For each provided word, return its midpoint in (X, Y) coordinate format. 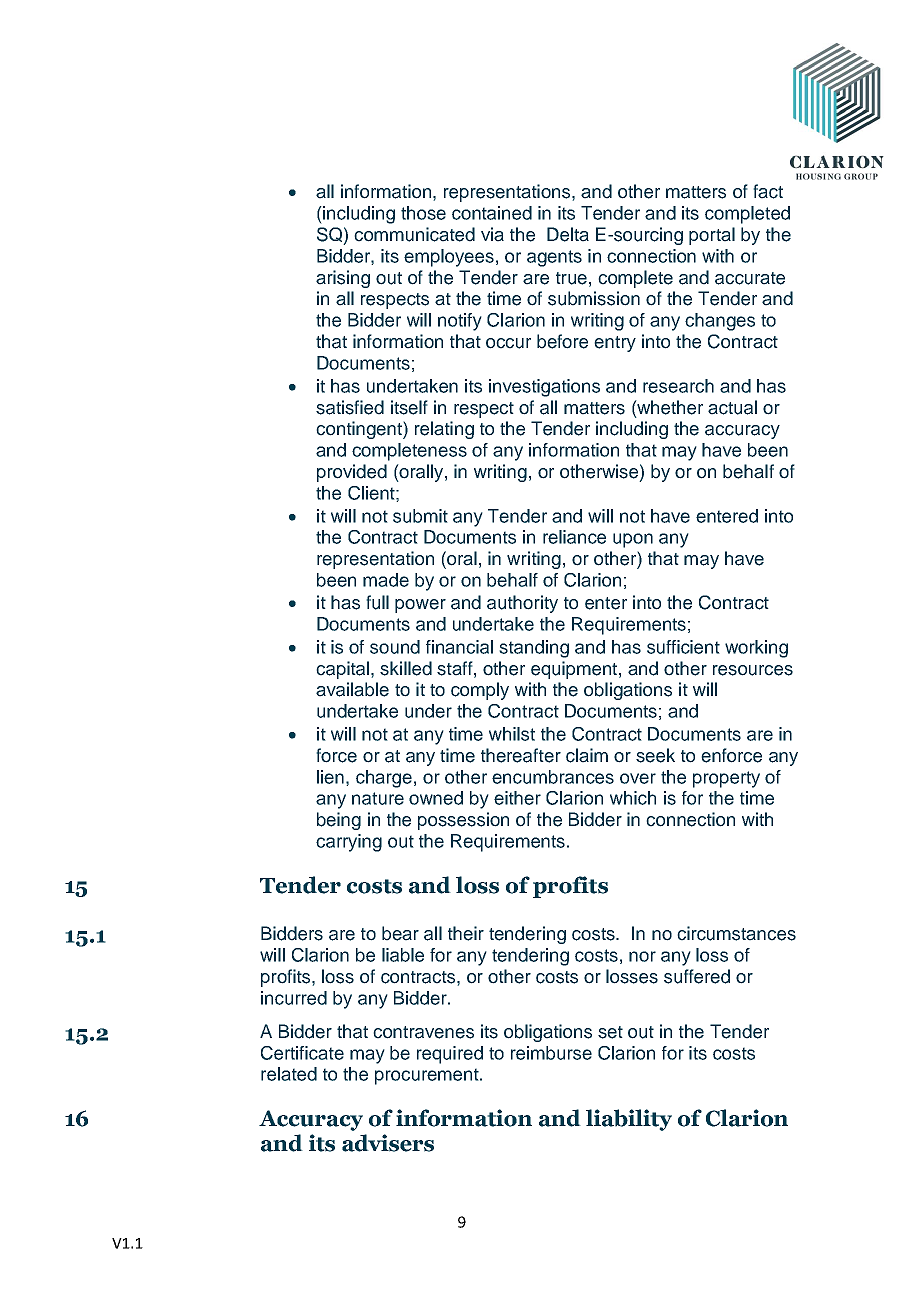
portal (712, 236)
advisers (388, 1143)
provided (352, 473)
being (339, 821)
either (517, 798)
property (726, 779)
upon (633, 540)
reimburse (551, 1053)
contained (492, 213)
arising (343, 279)
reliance (574, 537)
